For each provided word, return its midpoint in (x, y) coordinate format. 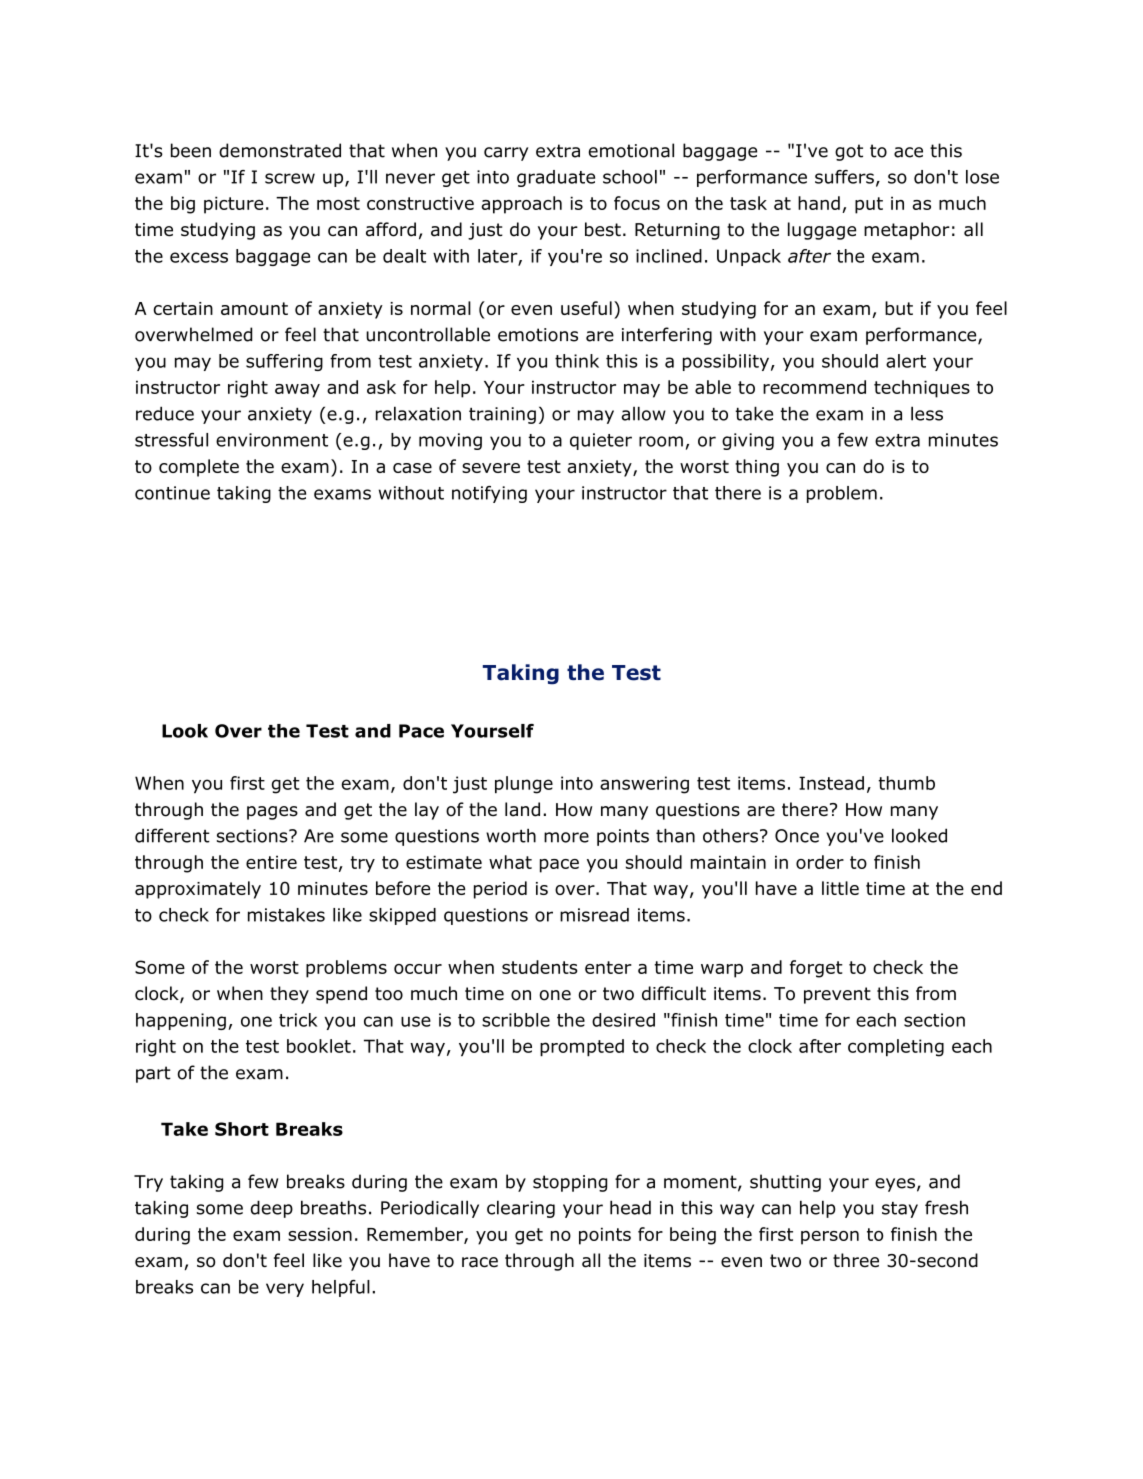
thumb (906, 783)
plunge (524, 785)
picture (233, 205)
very (285, 1290)
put (869, 205)
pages (272, 813)
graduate (556, 178)
